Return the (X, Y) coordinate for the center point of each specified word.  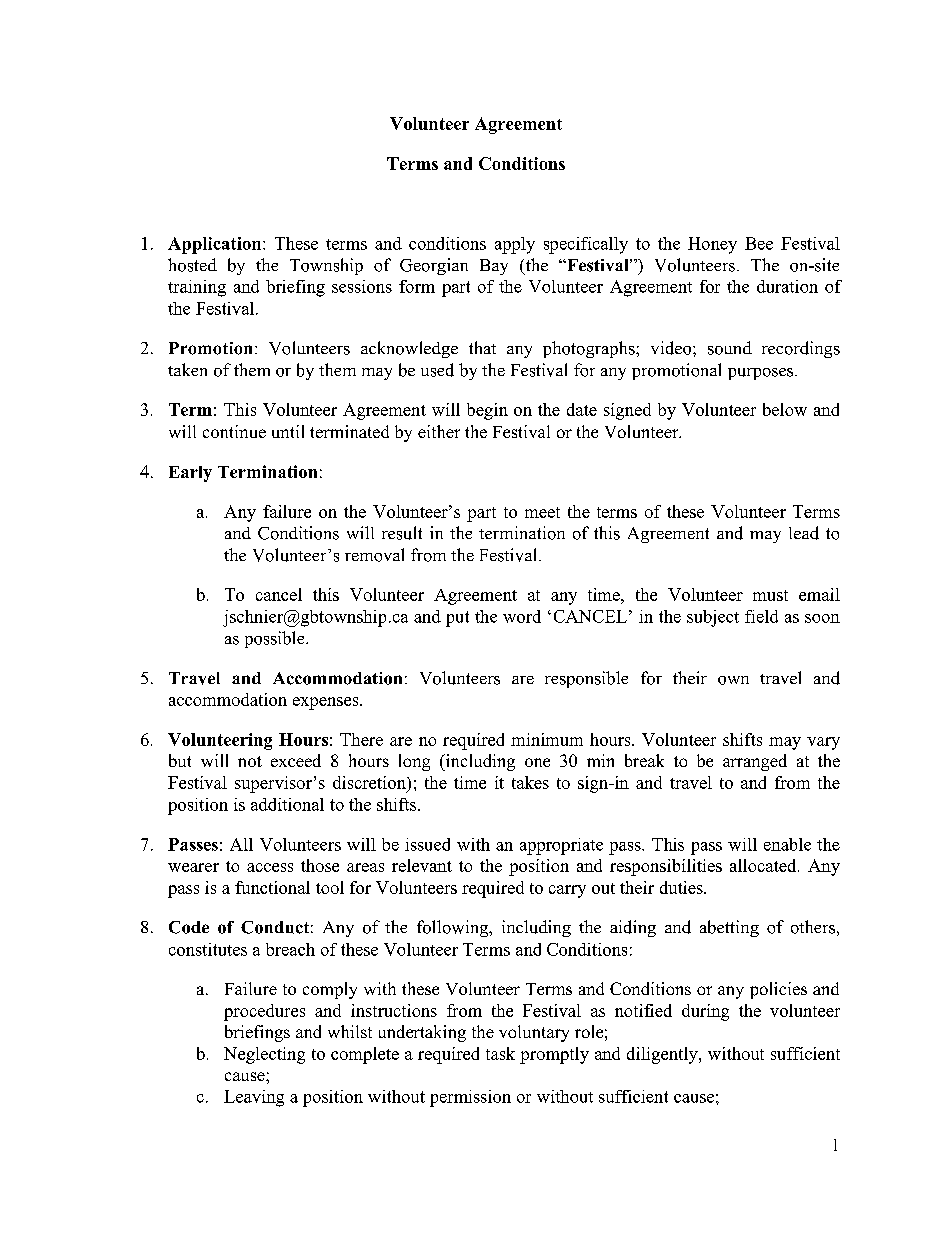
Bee (759, 243)
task (500, 1053)
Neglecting (264, 1055)
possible (276, 639)
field (761, 616)
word (522, 616)
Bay (494, 267)
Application (216, 245)
